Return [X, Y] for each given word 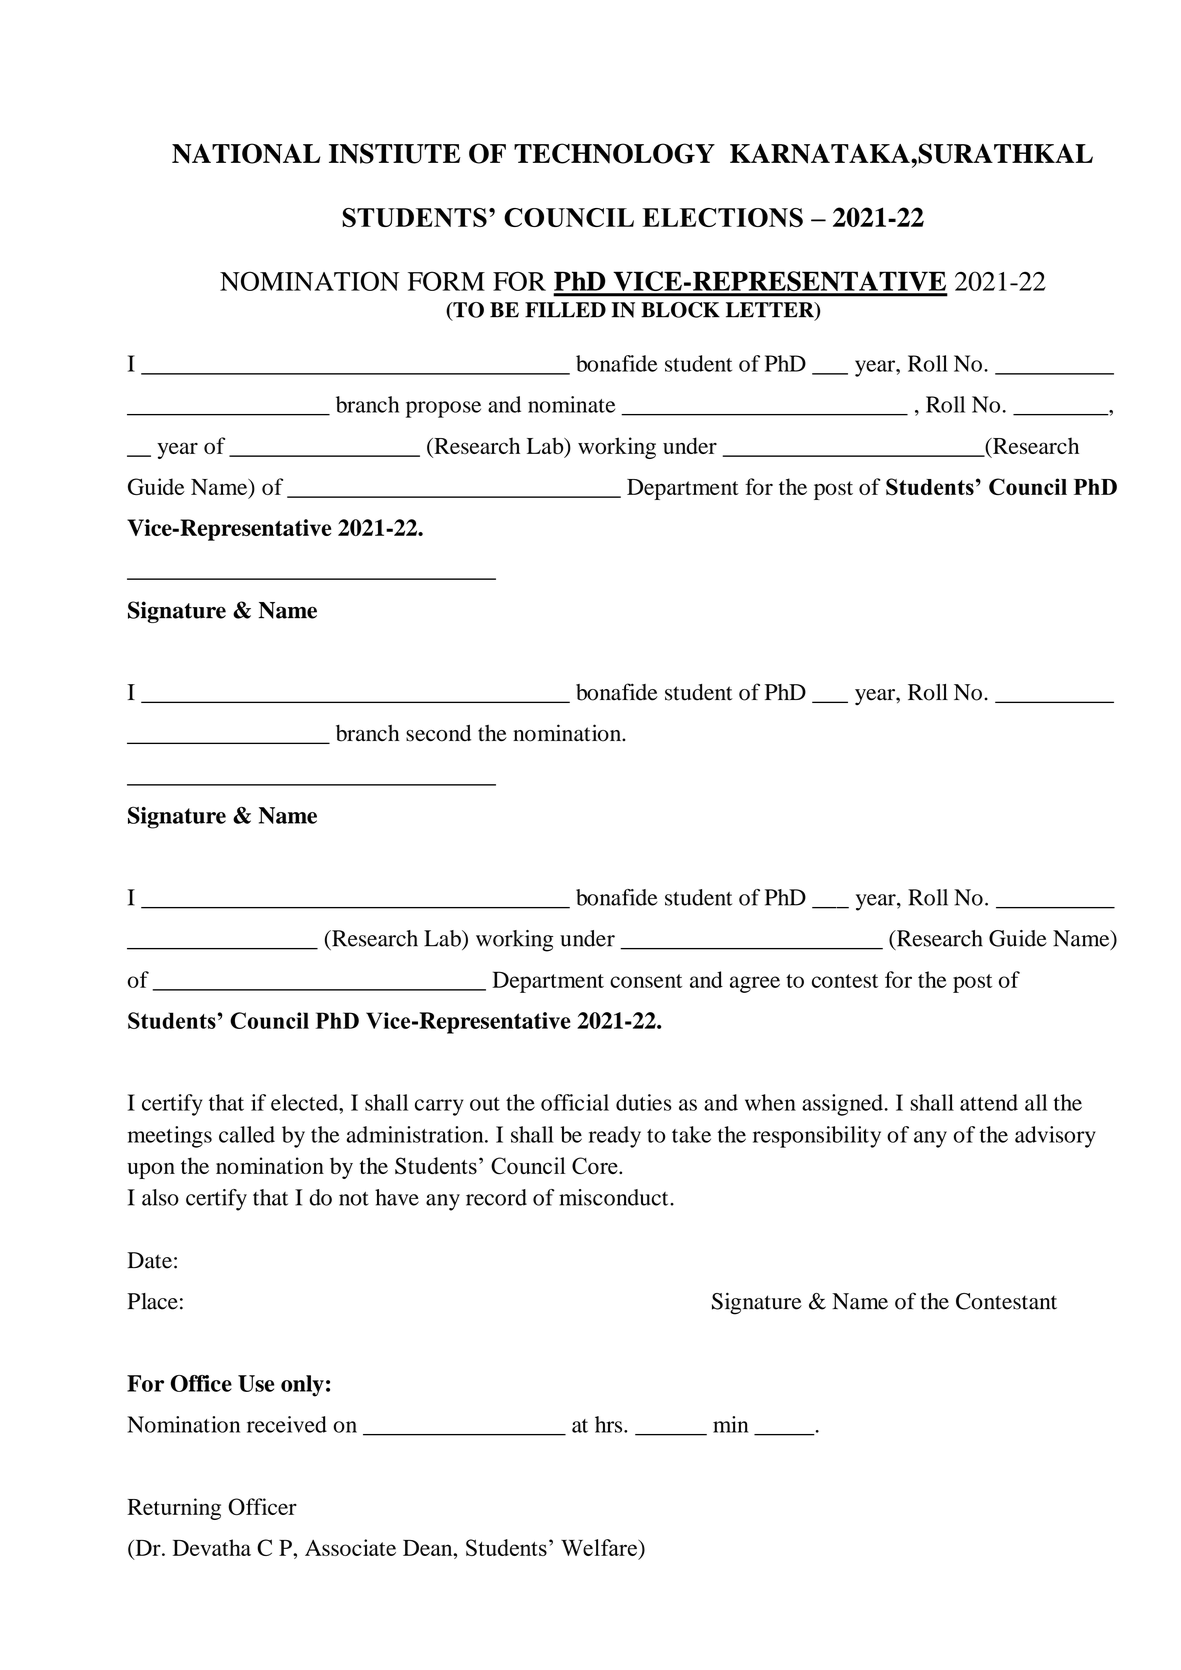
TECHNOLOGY [614, 153]
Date [149, 1260]
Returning [174, 1509]
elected [305, 1102]
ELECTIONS [722, 217]
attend [989, 1102]
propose [443, 409]
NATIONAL [246, 153]
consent [646, 981]
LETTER [771, 311]
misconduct [615, 1197]
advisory [1055, 1137]
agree [755, 984]
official [575, 1102]
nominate [571, 404]
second [438, 733]
